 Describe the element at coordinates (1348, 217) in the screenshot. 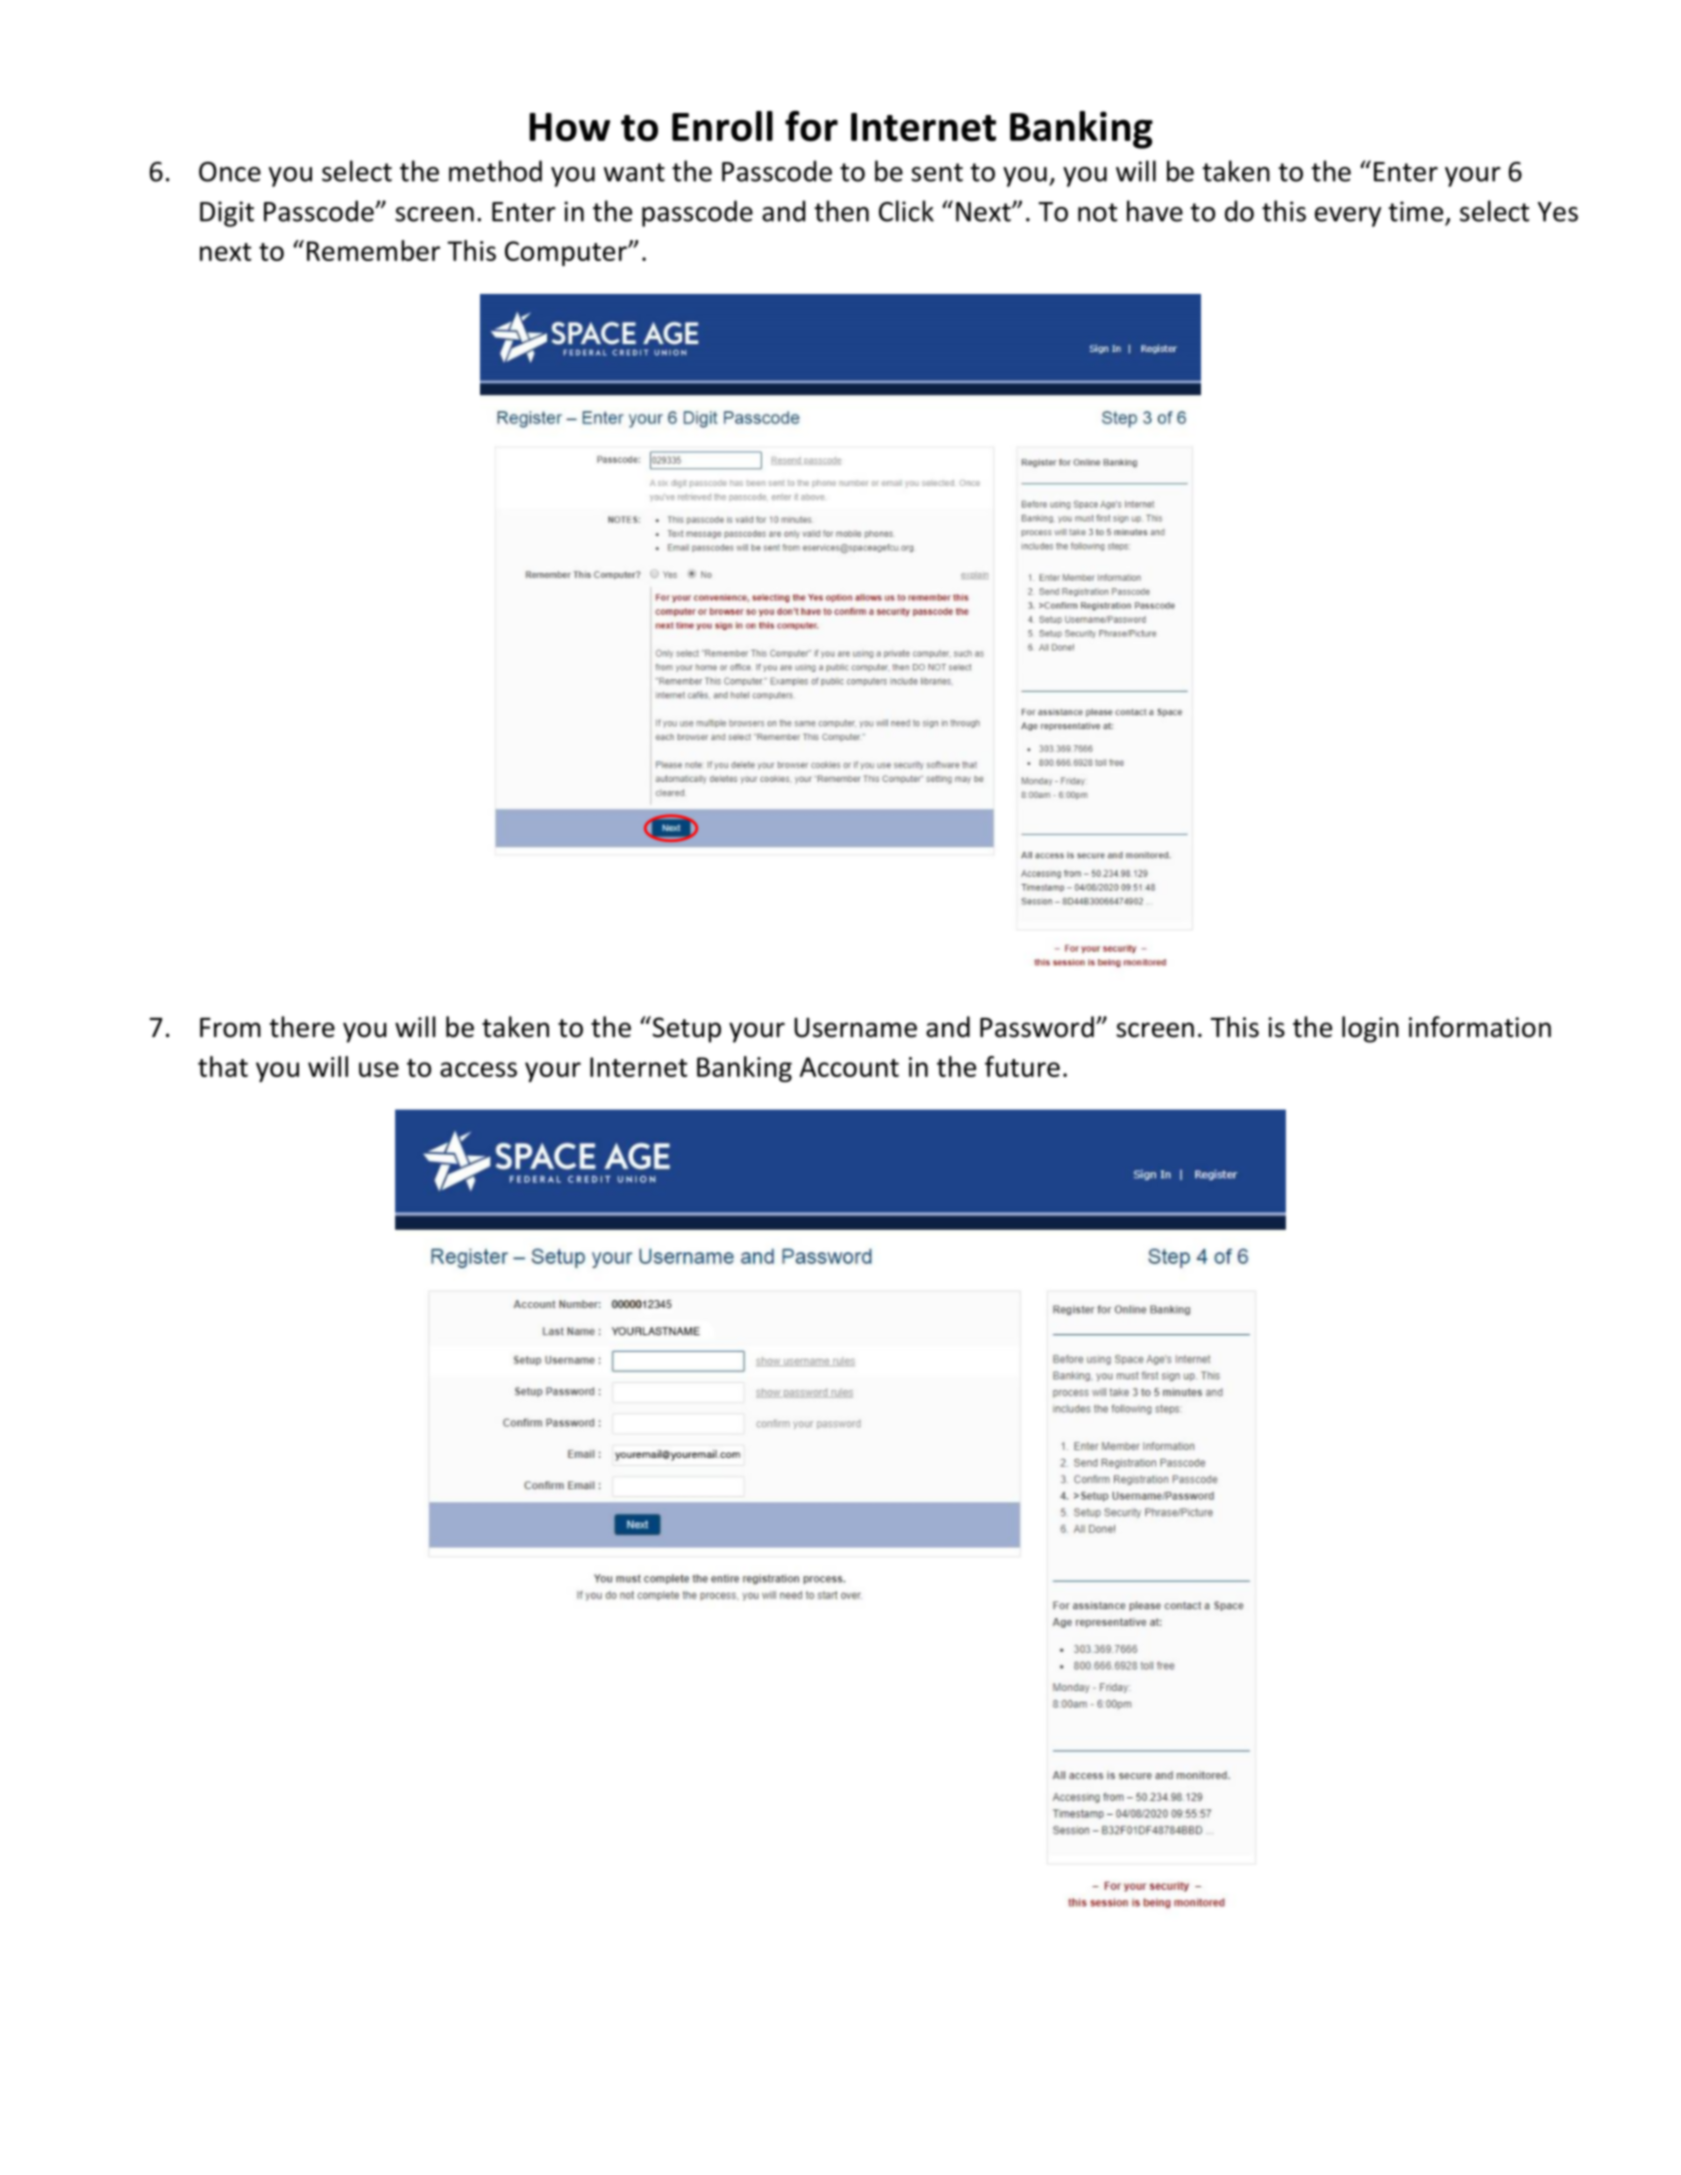

I see `every` at that location.
